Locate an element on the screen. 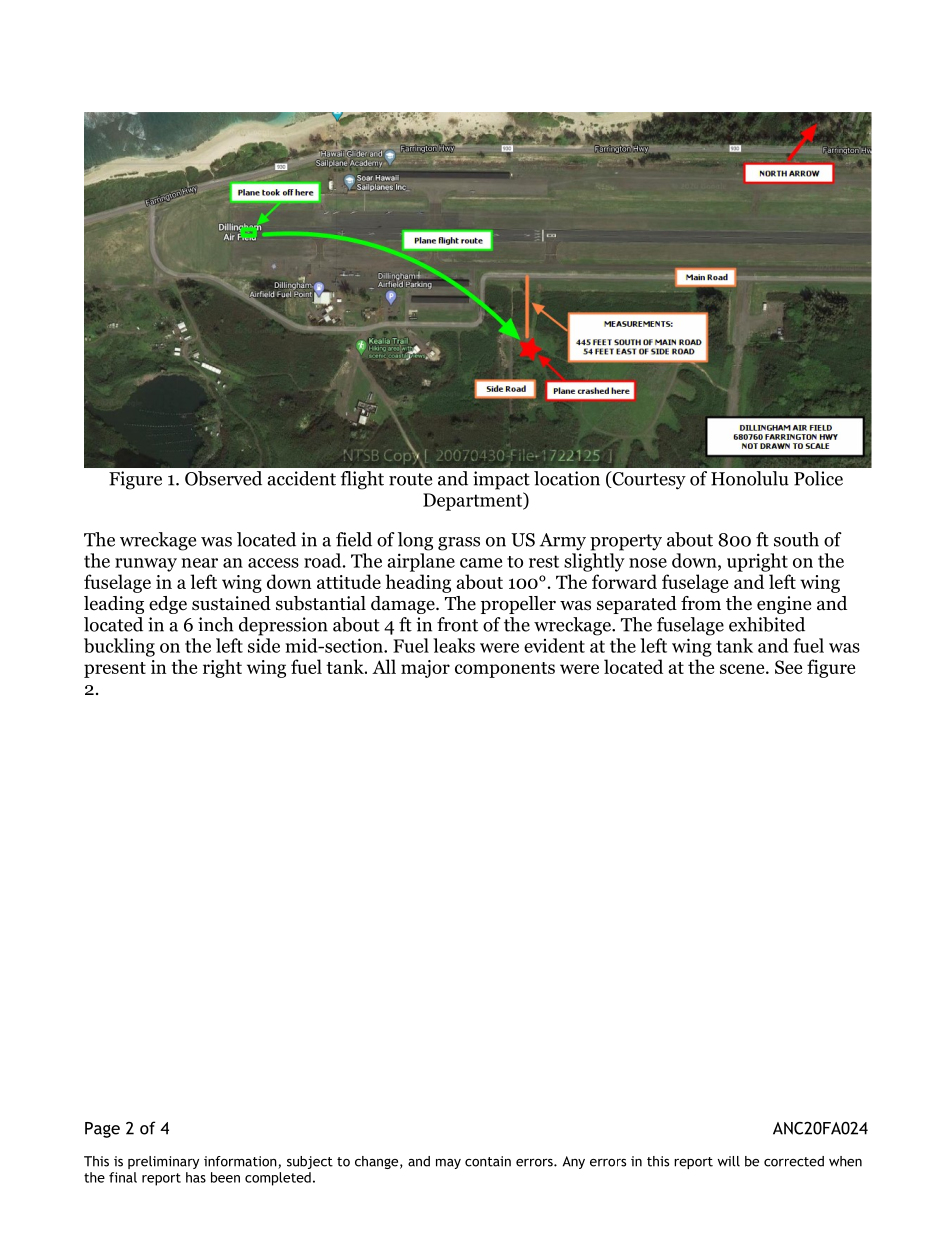  Observed is located at coordinates (223, 478).
